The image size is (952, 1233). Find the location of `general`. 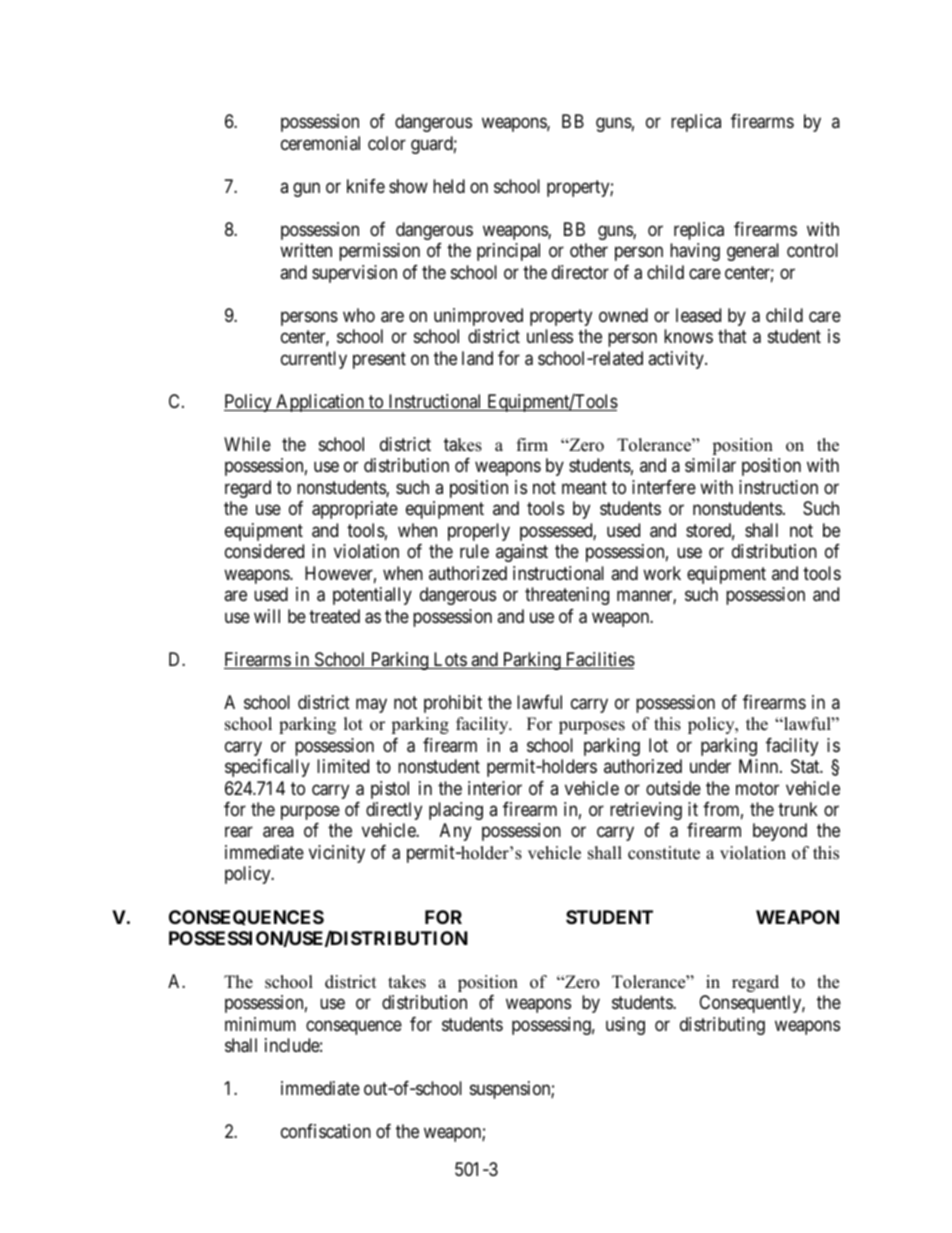

general is located at coordinates (753, 252).
